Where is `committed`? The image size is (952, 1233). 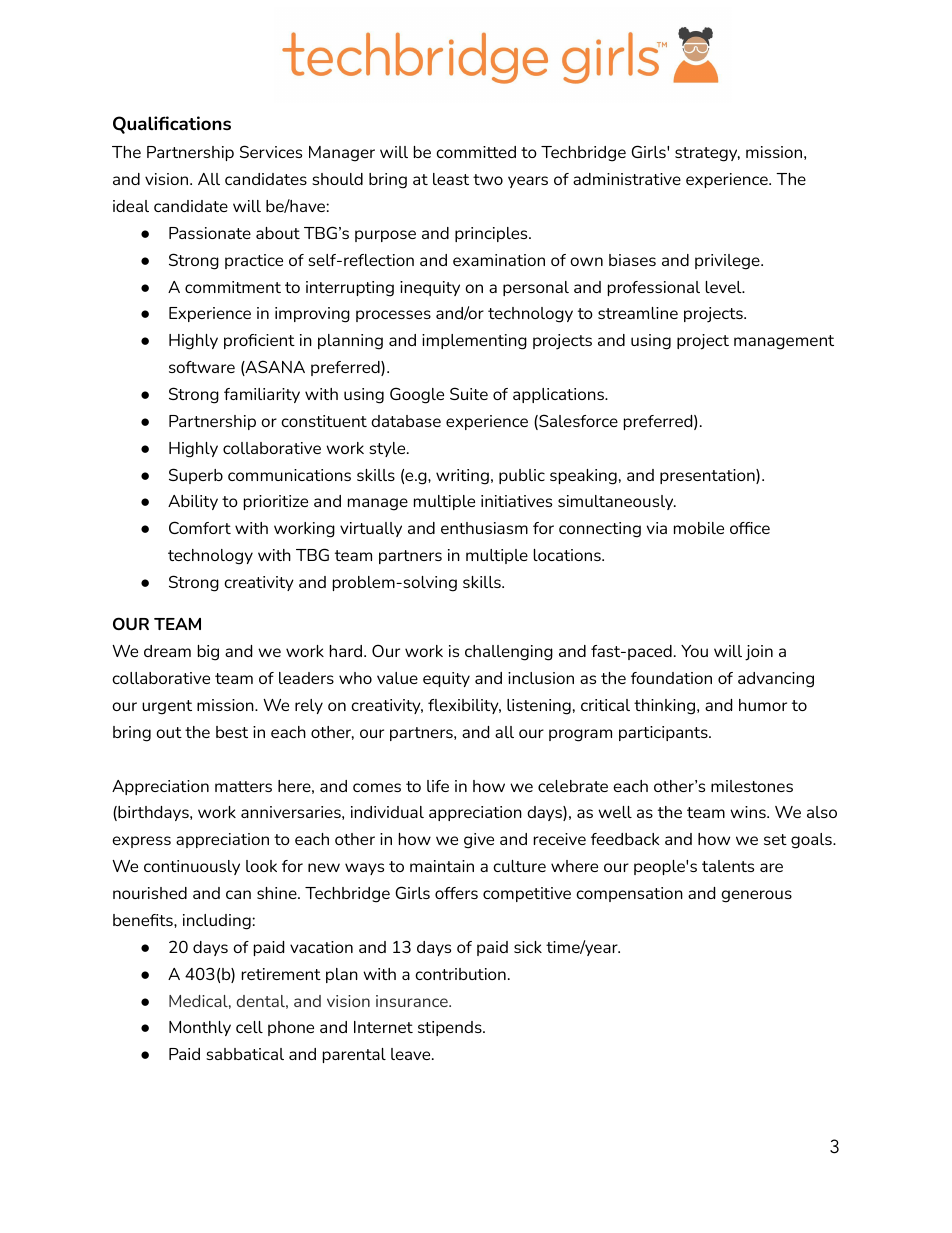
committed is located at coordinates (476, 152).
